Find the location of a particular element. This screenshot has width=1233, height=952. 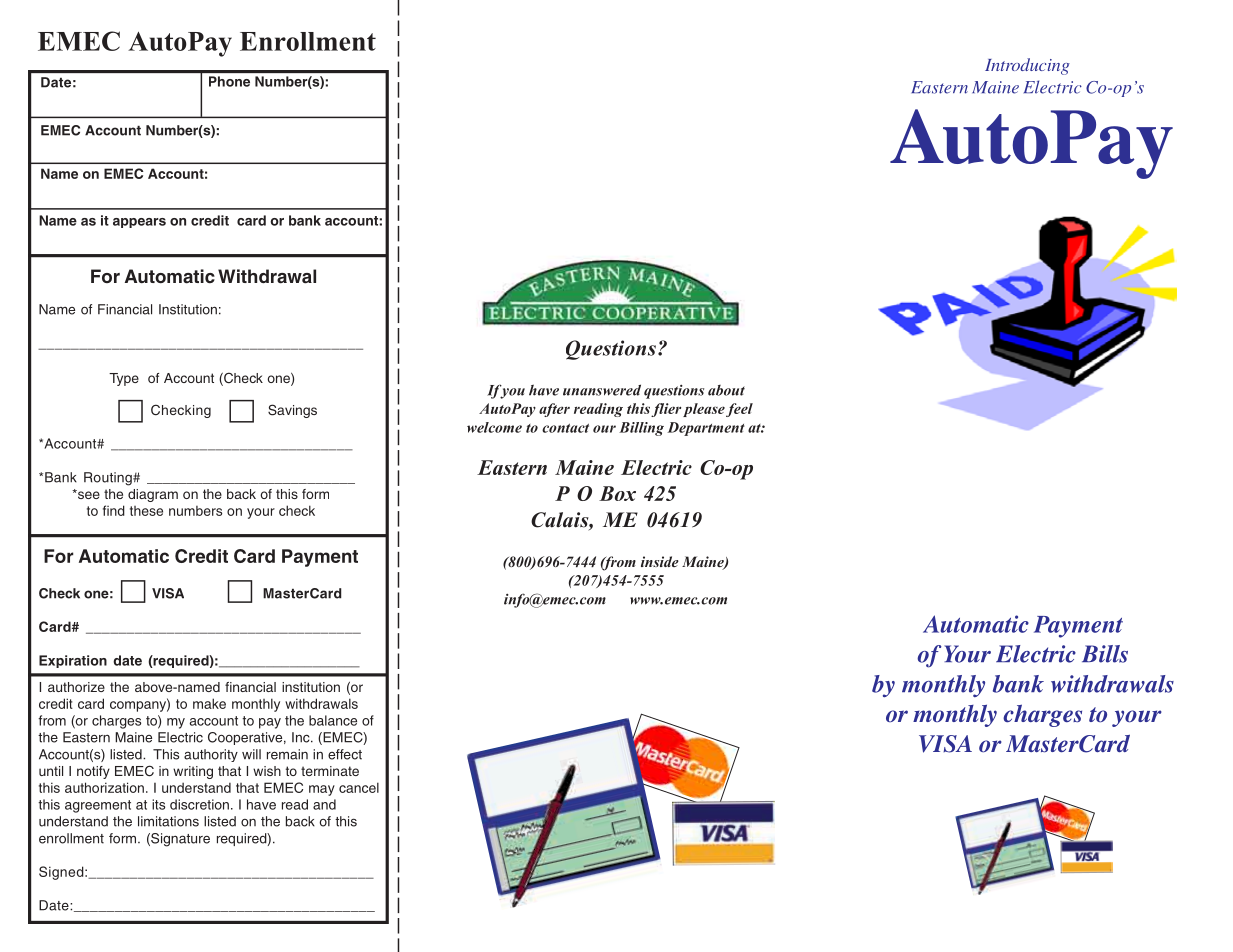

Bills is located at coordinates (1105, 654).
